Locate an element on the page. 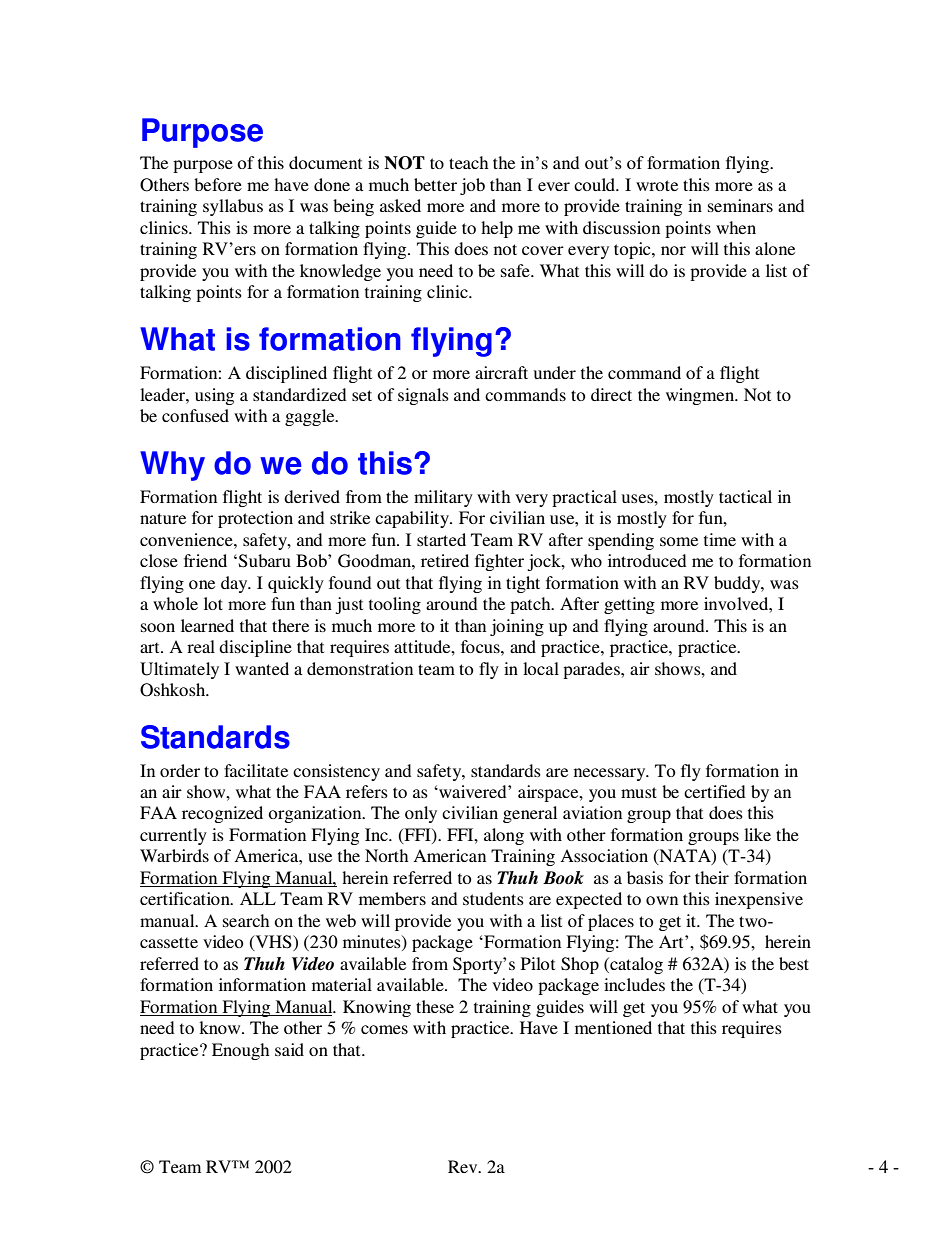 The height and width of the page is (1233, 952). syllabus is located at coordinates (233, 207).
